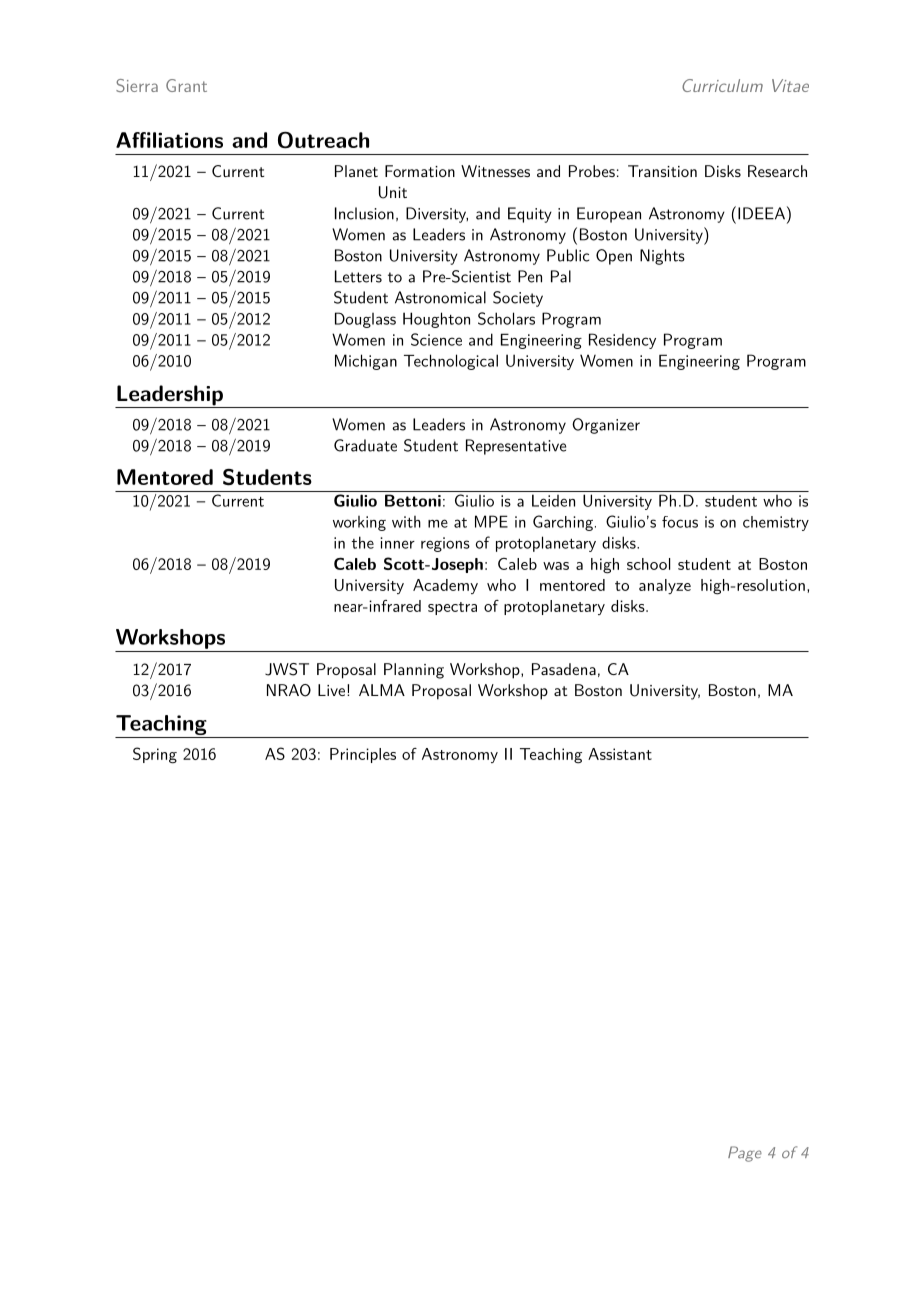 The height and width of the page is (1308, 924). What do you see at coordinates (366, 362) in the page?
I see `Michigan` at bounding box center [366, 362].
